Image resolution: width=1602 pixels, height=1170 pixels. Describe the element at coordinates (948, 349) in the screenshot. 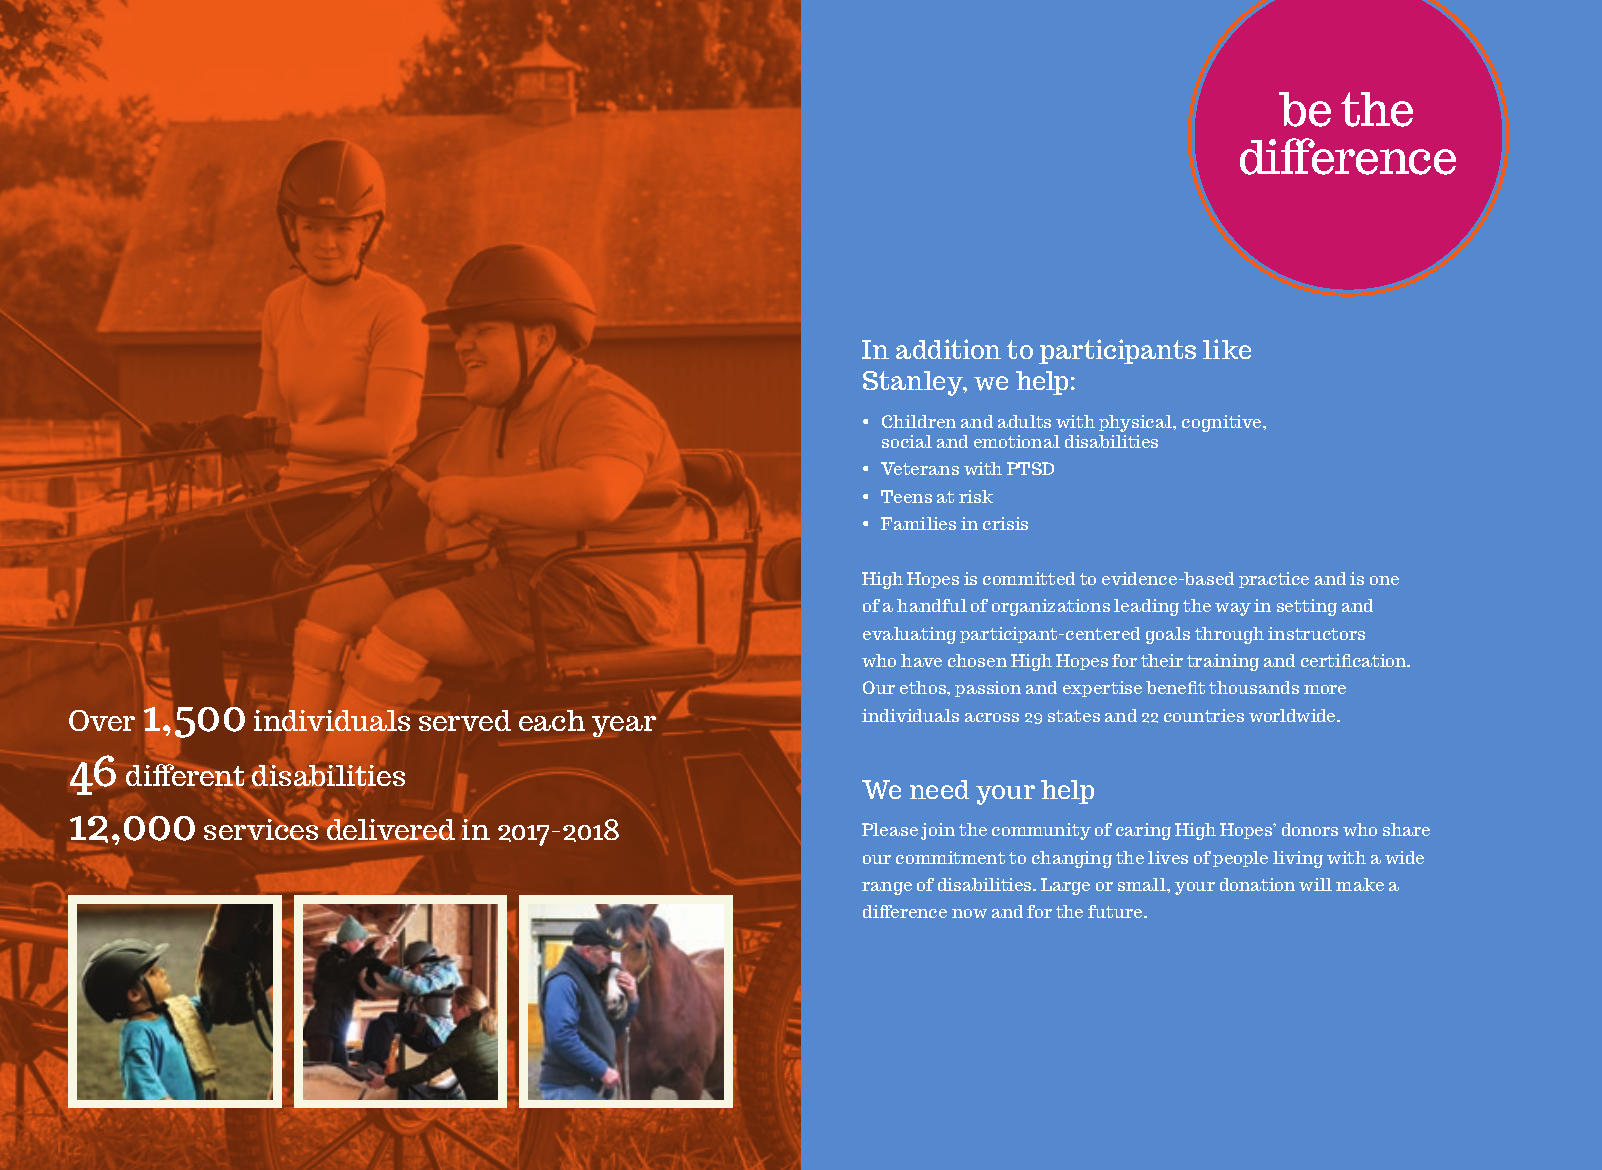

I see `addition` at that location.
